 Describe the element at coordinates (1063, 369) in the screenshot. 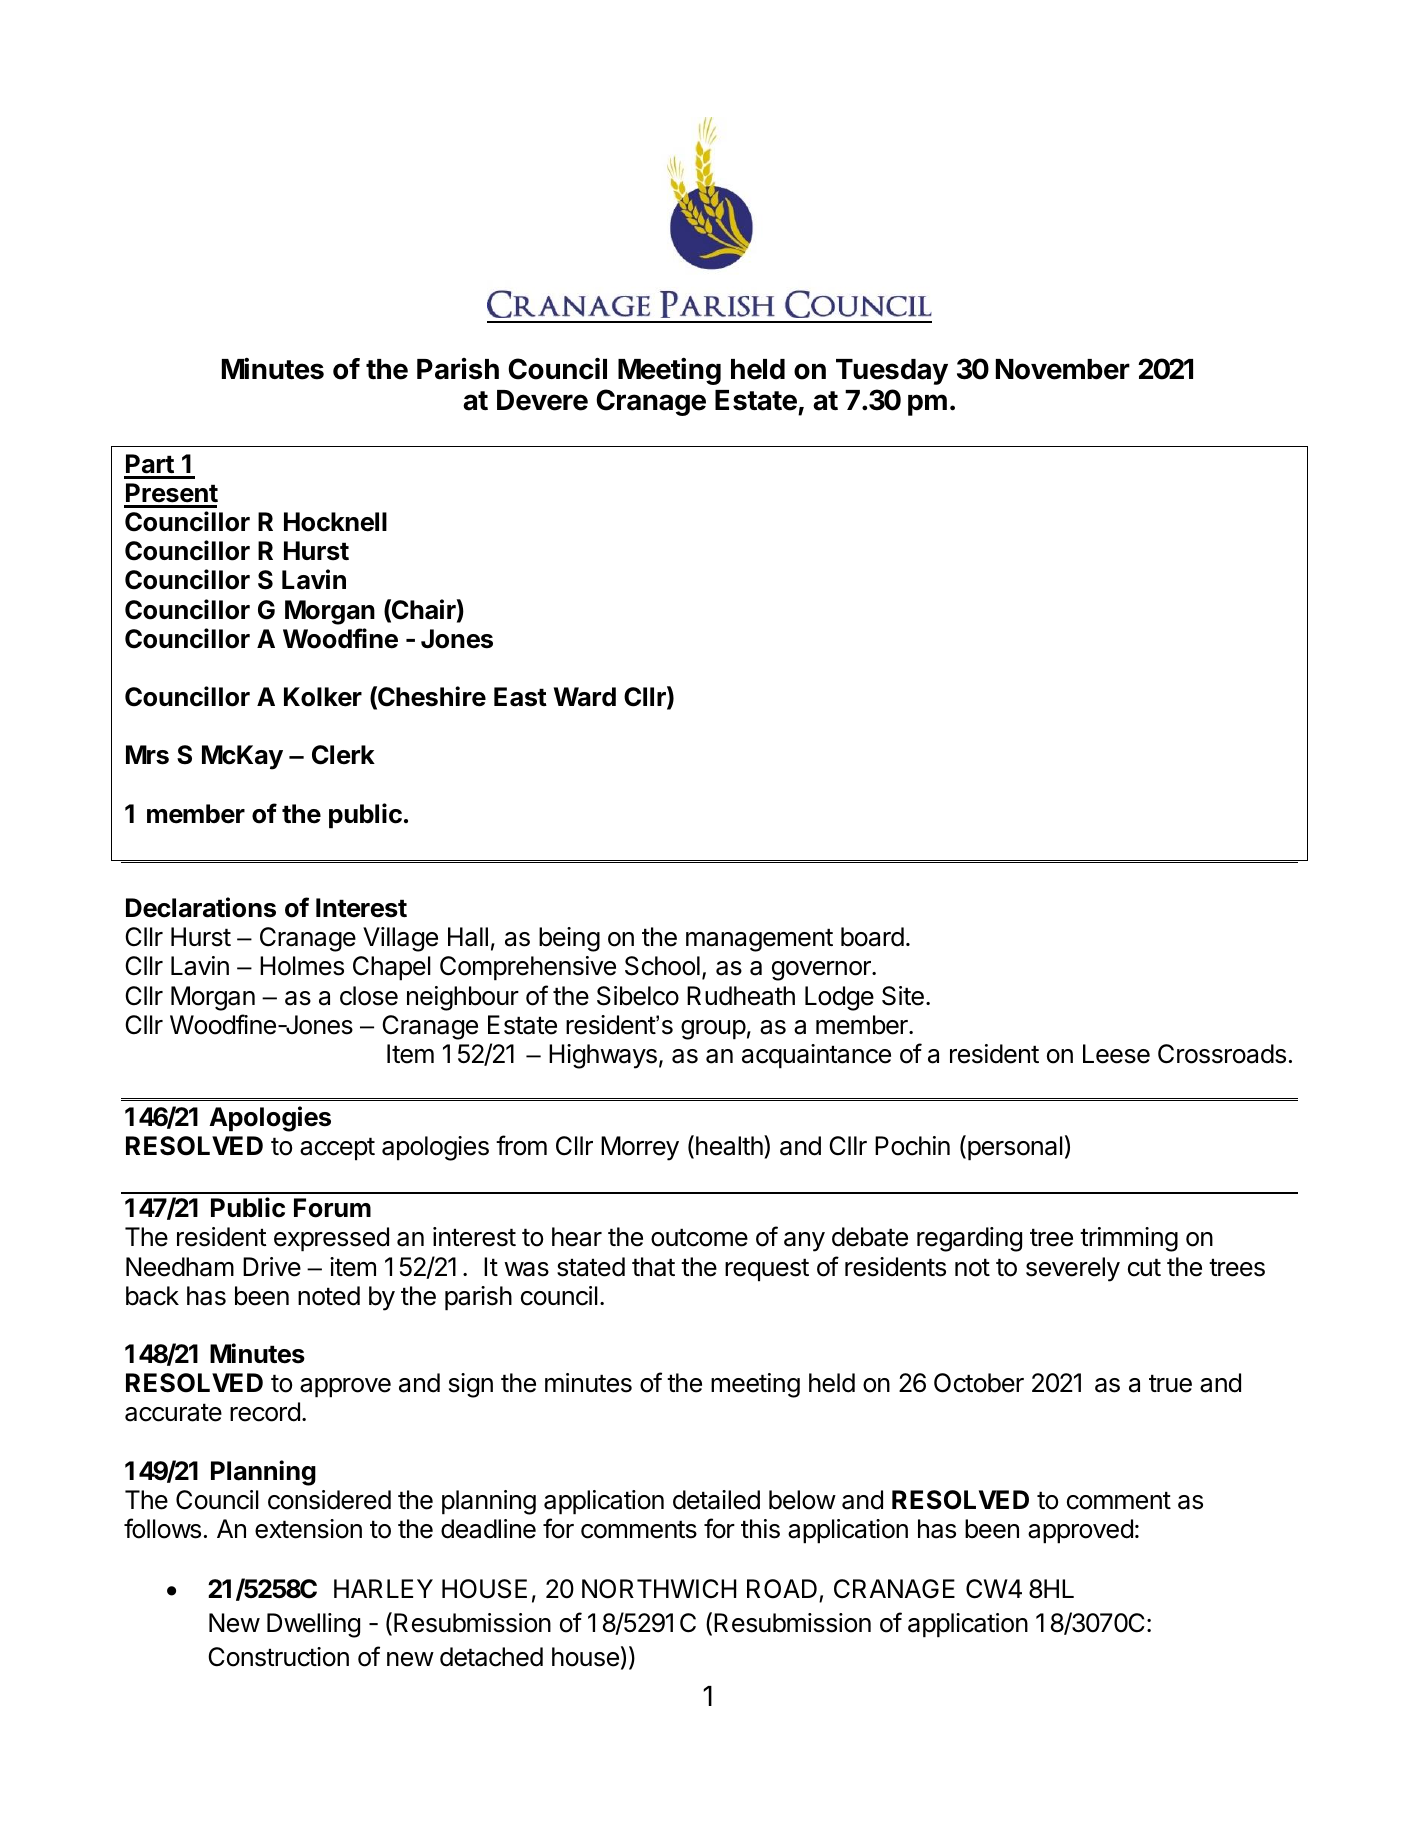

I see `November` at that location.
